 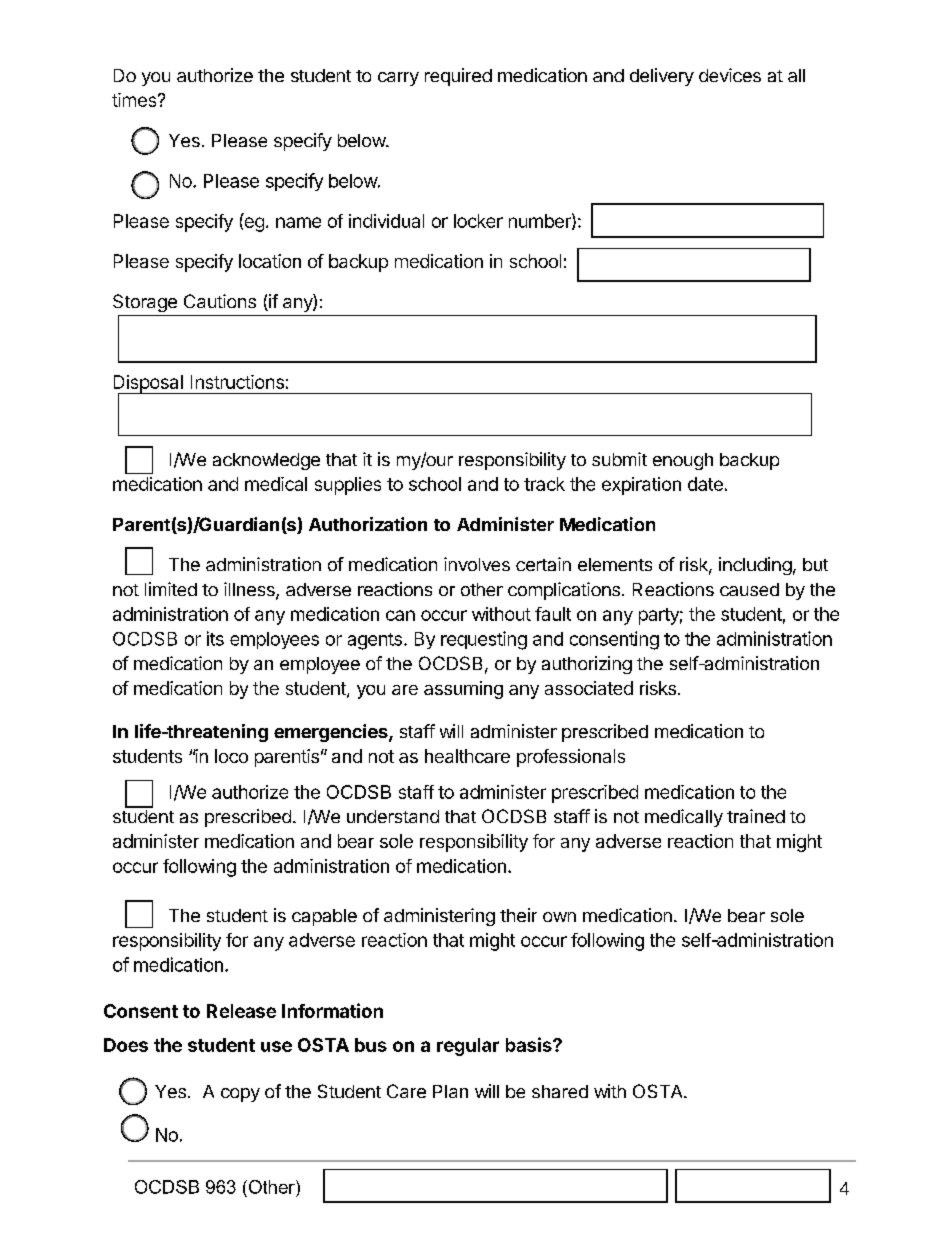 What do you see at coordinates (518, 915) in the screenshot?
I see `their` at bounding box center [518, 915].
